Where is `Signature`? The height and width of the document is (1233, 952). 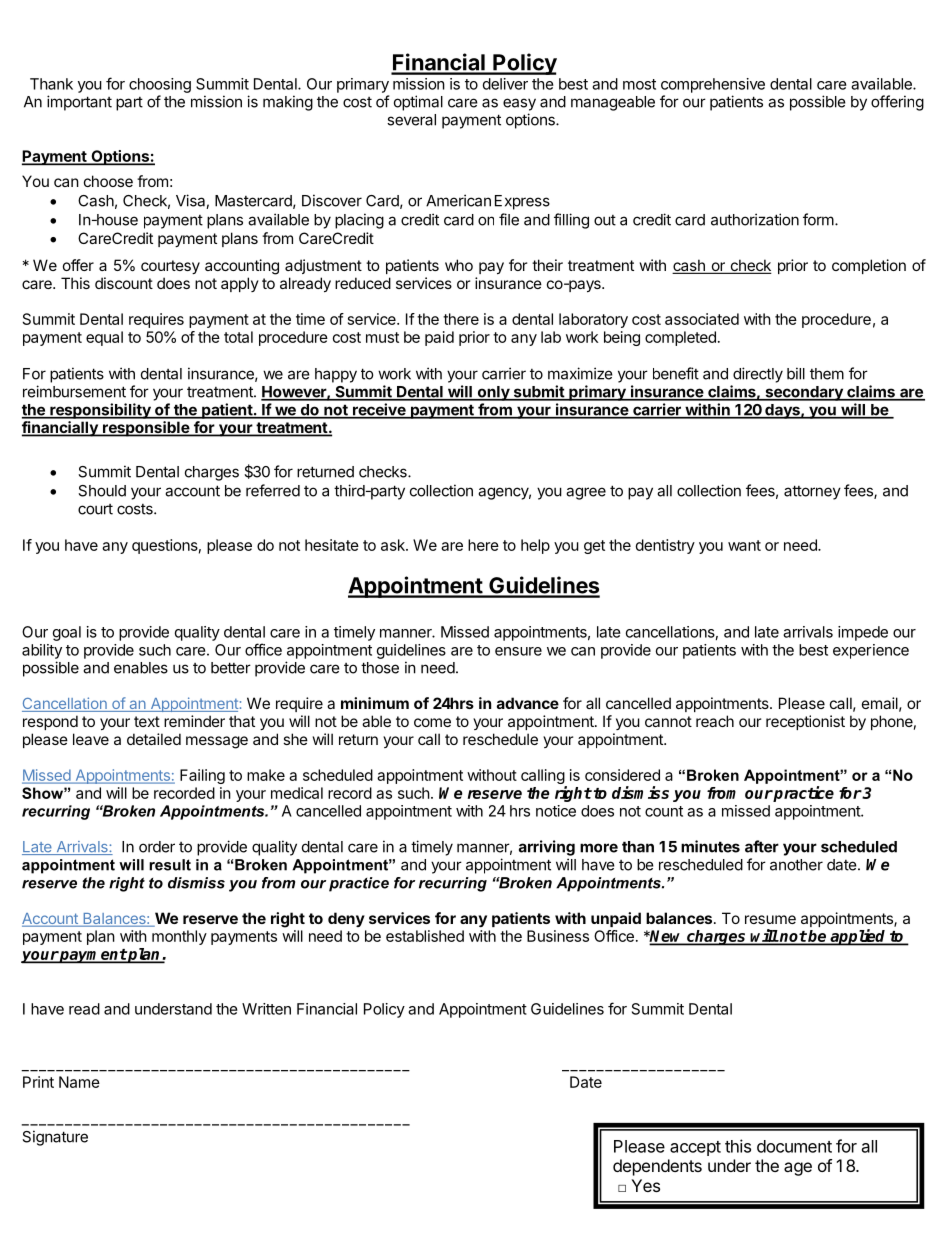
Signature is located at coordinates (55, 1138).
